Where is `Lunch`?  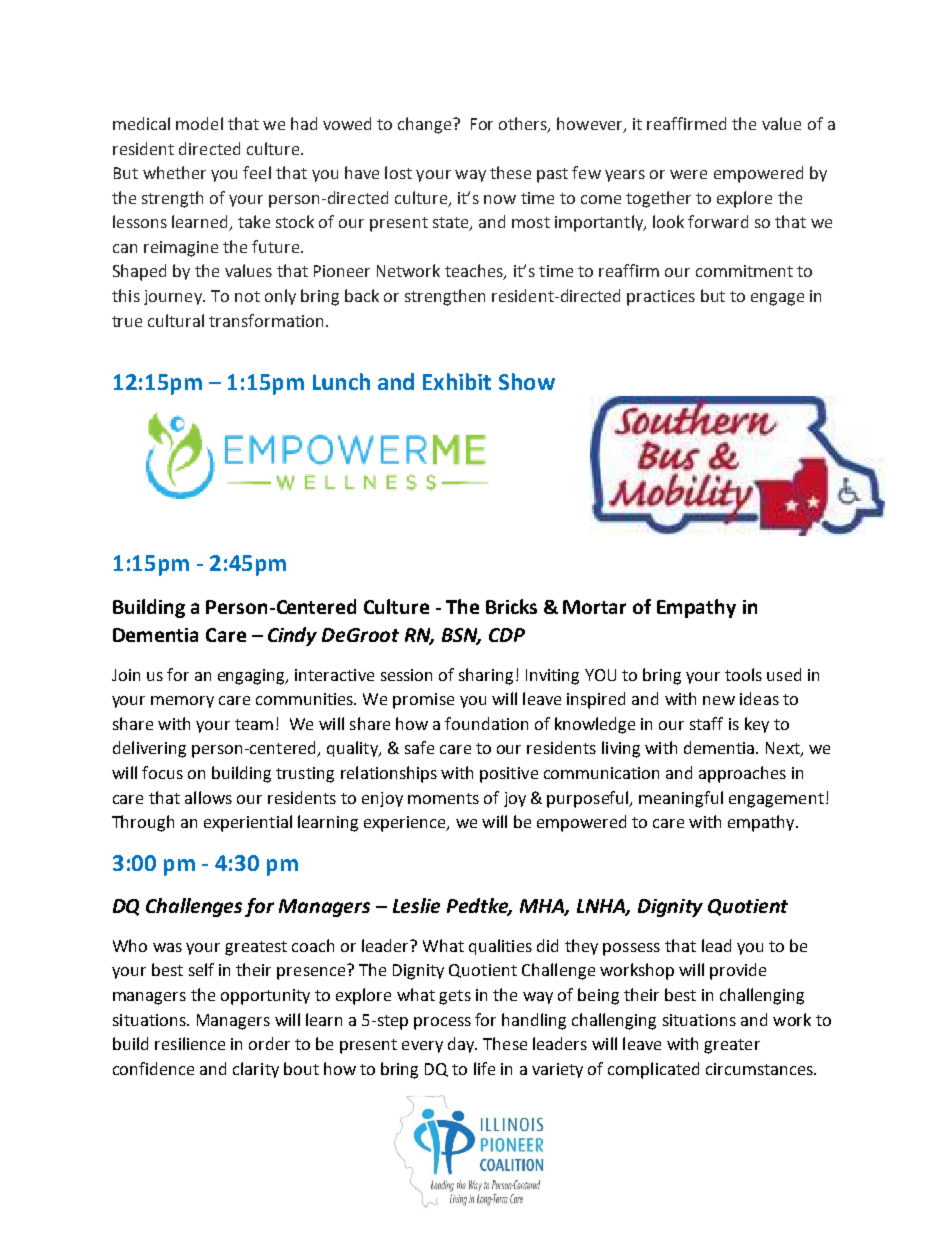
Lunch is located at coordinates (341, 381).
